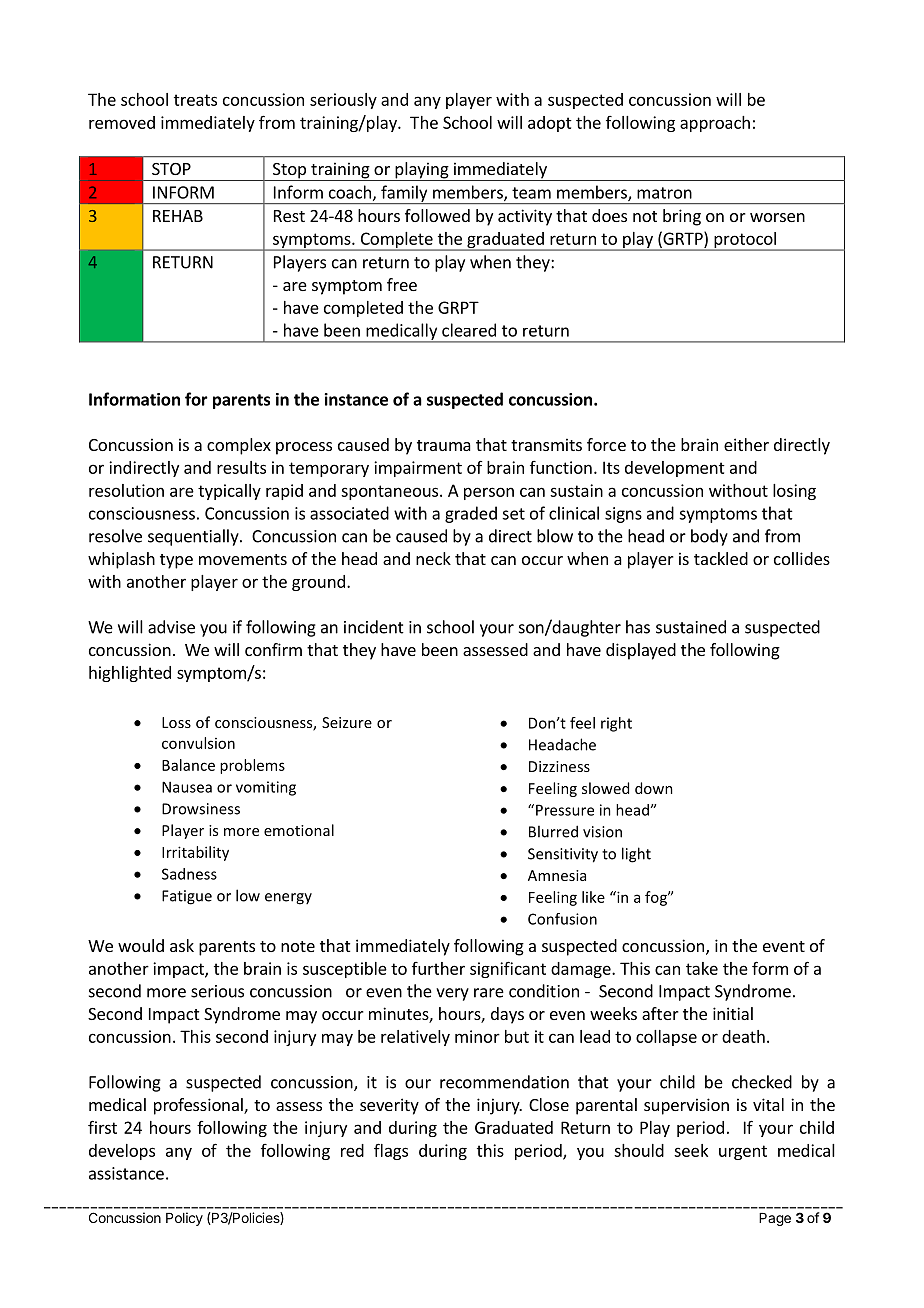 This screenshot has width=924, height=1308. Describe the element at coordinates (184, 1219) in the screenshot. I see `Policy` at that location.
